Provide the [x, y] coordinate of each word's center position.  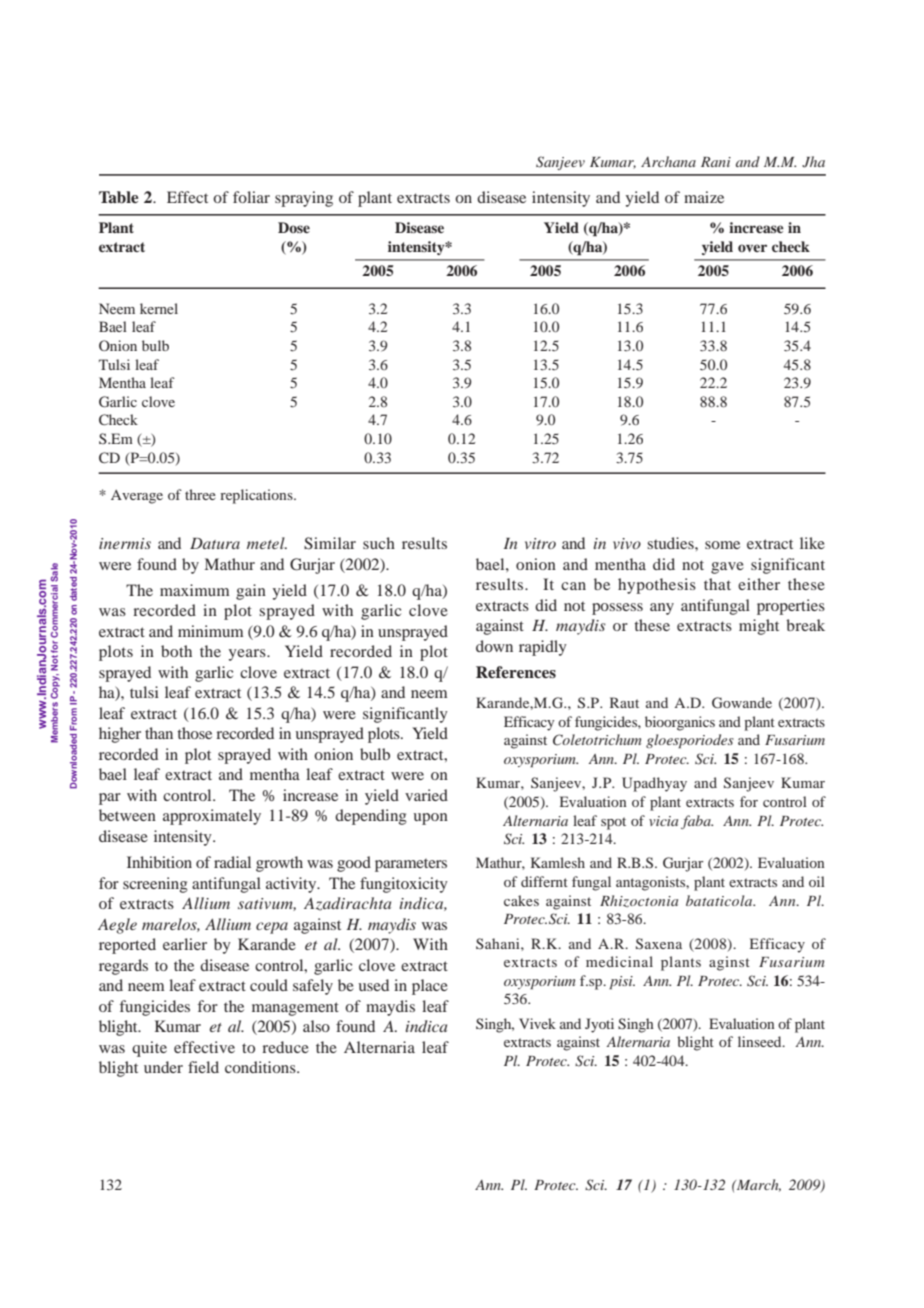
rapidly [543, 648]
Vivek [537, 1023]
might [759, 627]
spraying [304, 199]
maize [704, 197]
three [200, 494]
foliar [251, 197]
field [203, 1067]
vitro [540, 543]
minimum [210, 631]
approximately [212, 817]
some [722, 545]
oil [817, 881]
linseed [761, 1041]
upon [430, 819]
